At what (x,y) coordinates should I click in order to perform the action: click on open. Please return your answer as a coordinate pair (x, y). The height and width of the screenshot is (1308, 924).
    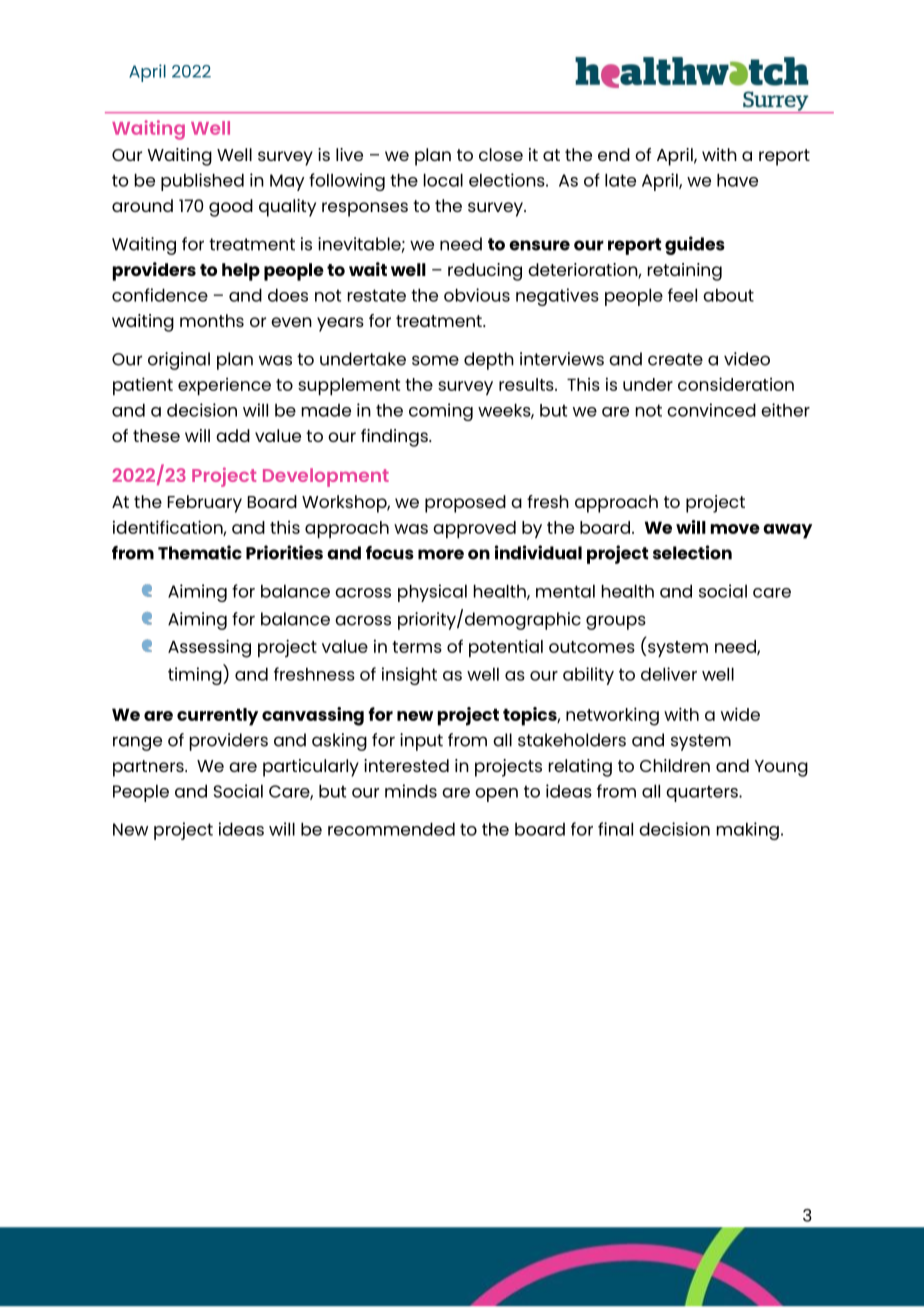
    Looking at the image, I should click on (496, 795).
